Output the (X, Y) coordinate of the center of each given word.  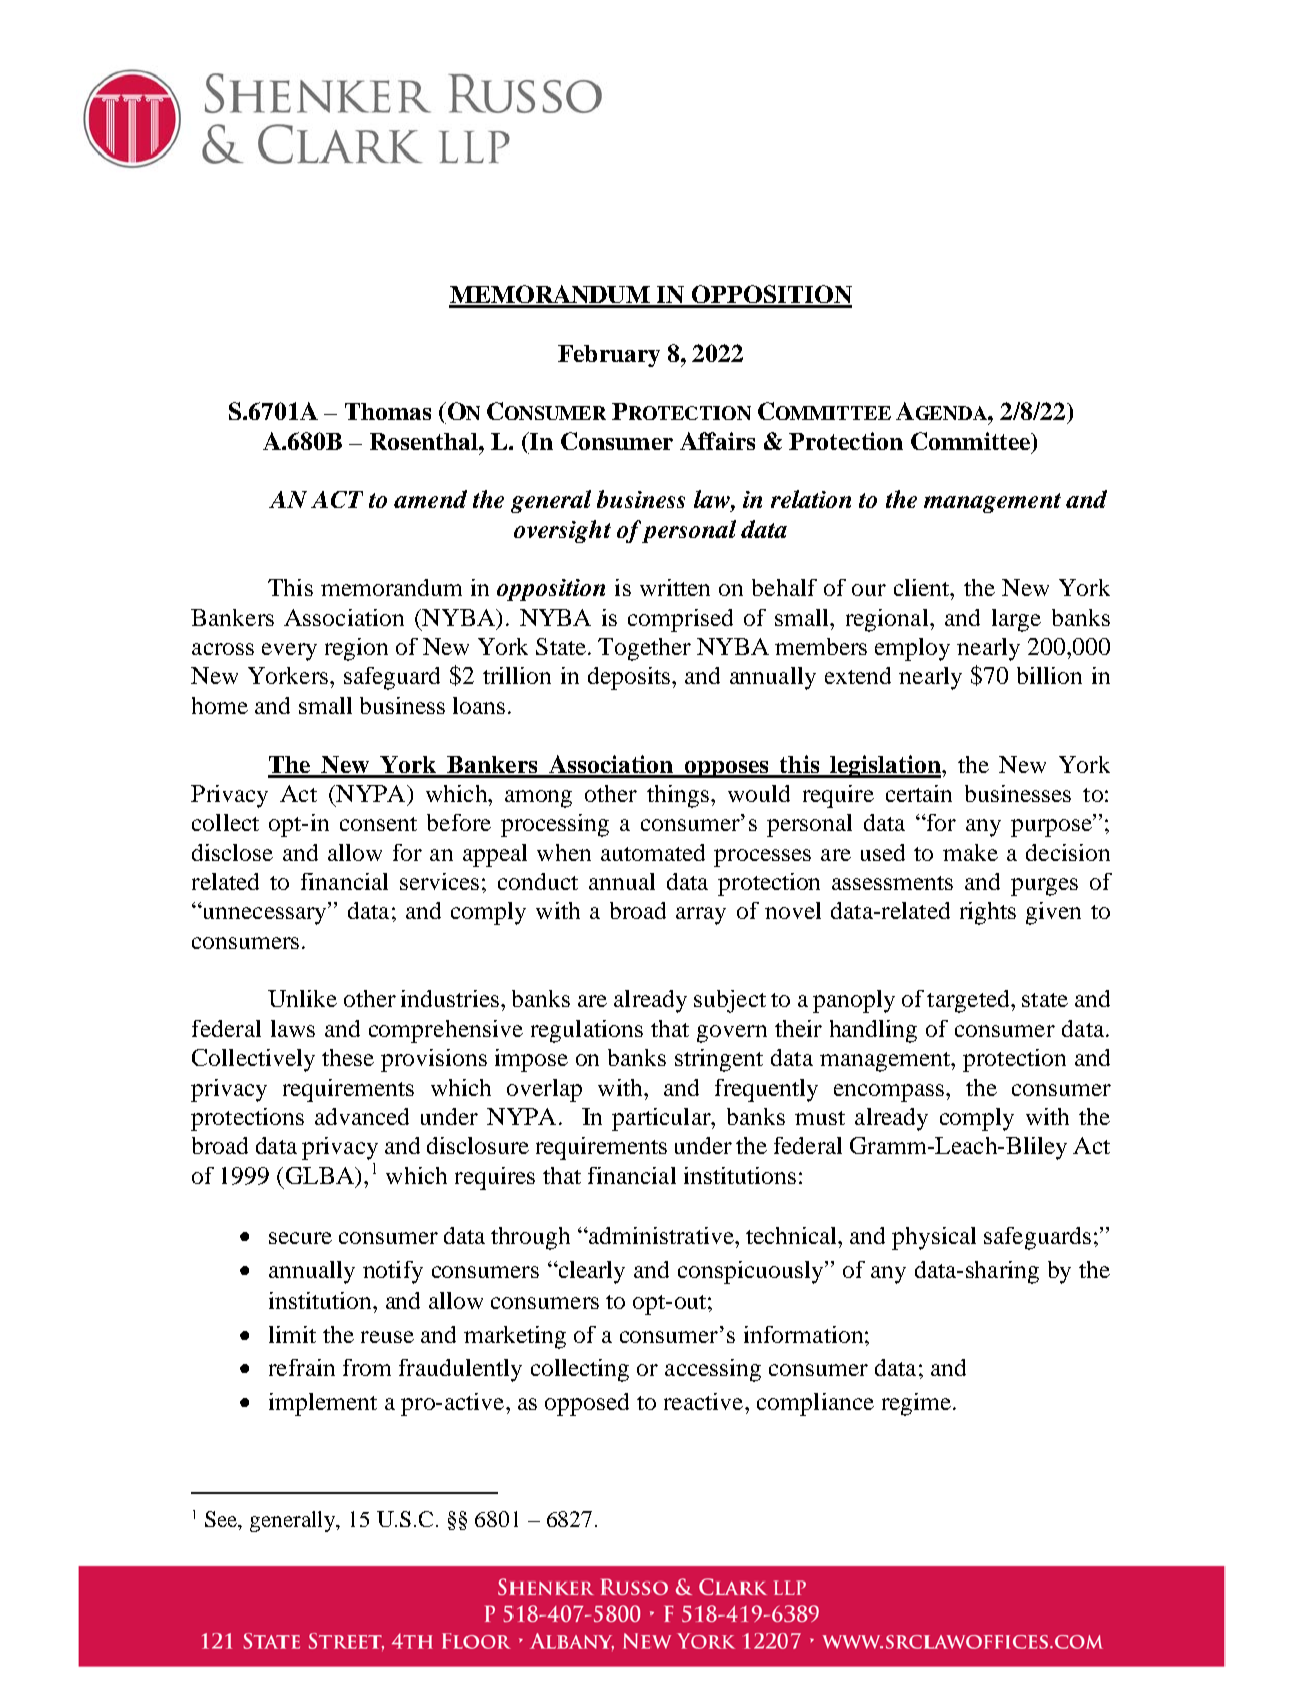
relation (811, 499)
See (222, 1519)
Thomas (388, 411)
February (609, 356)
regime (916, 1404)
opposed (587, 1404)
